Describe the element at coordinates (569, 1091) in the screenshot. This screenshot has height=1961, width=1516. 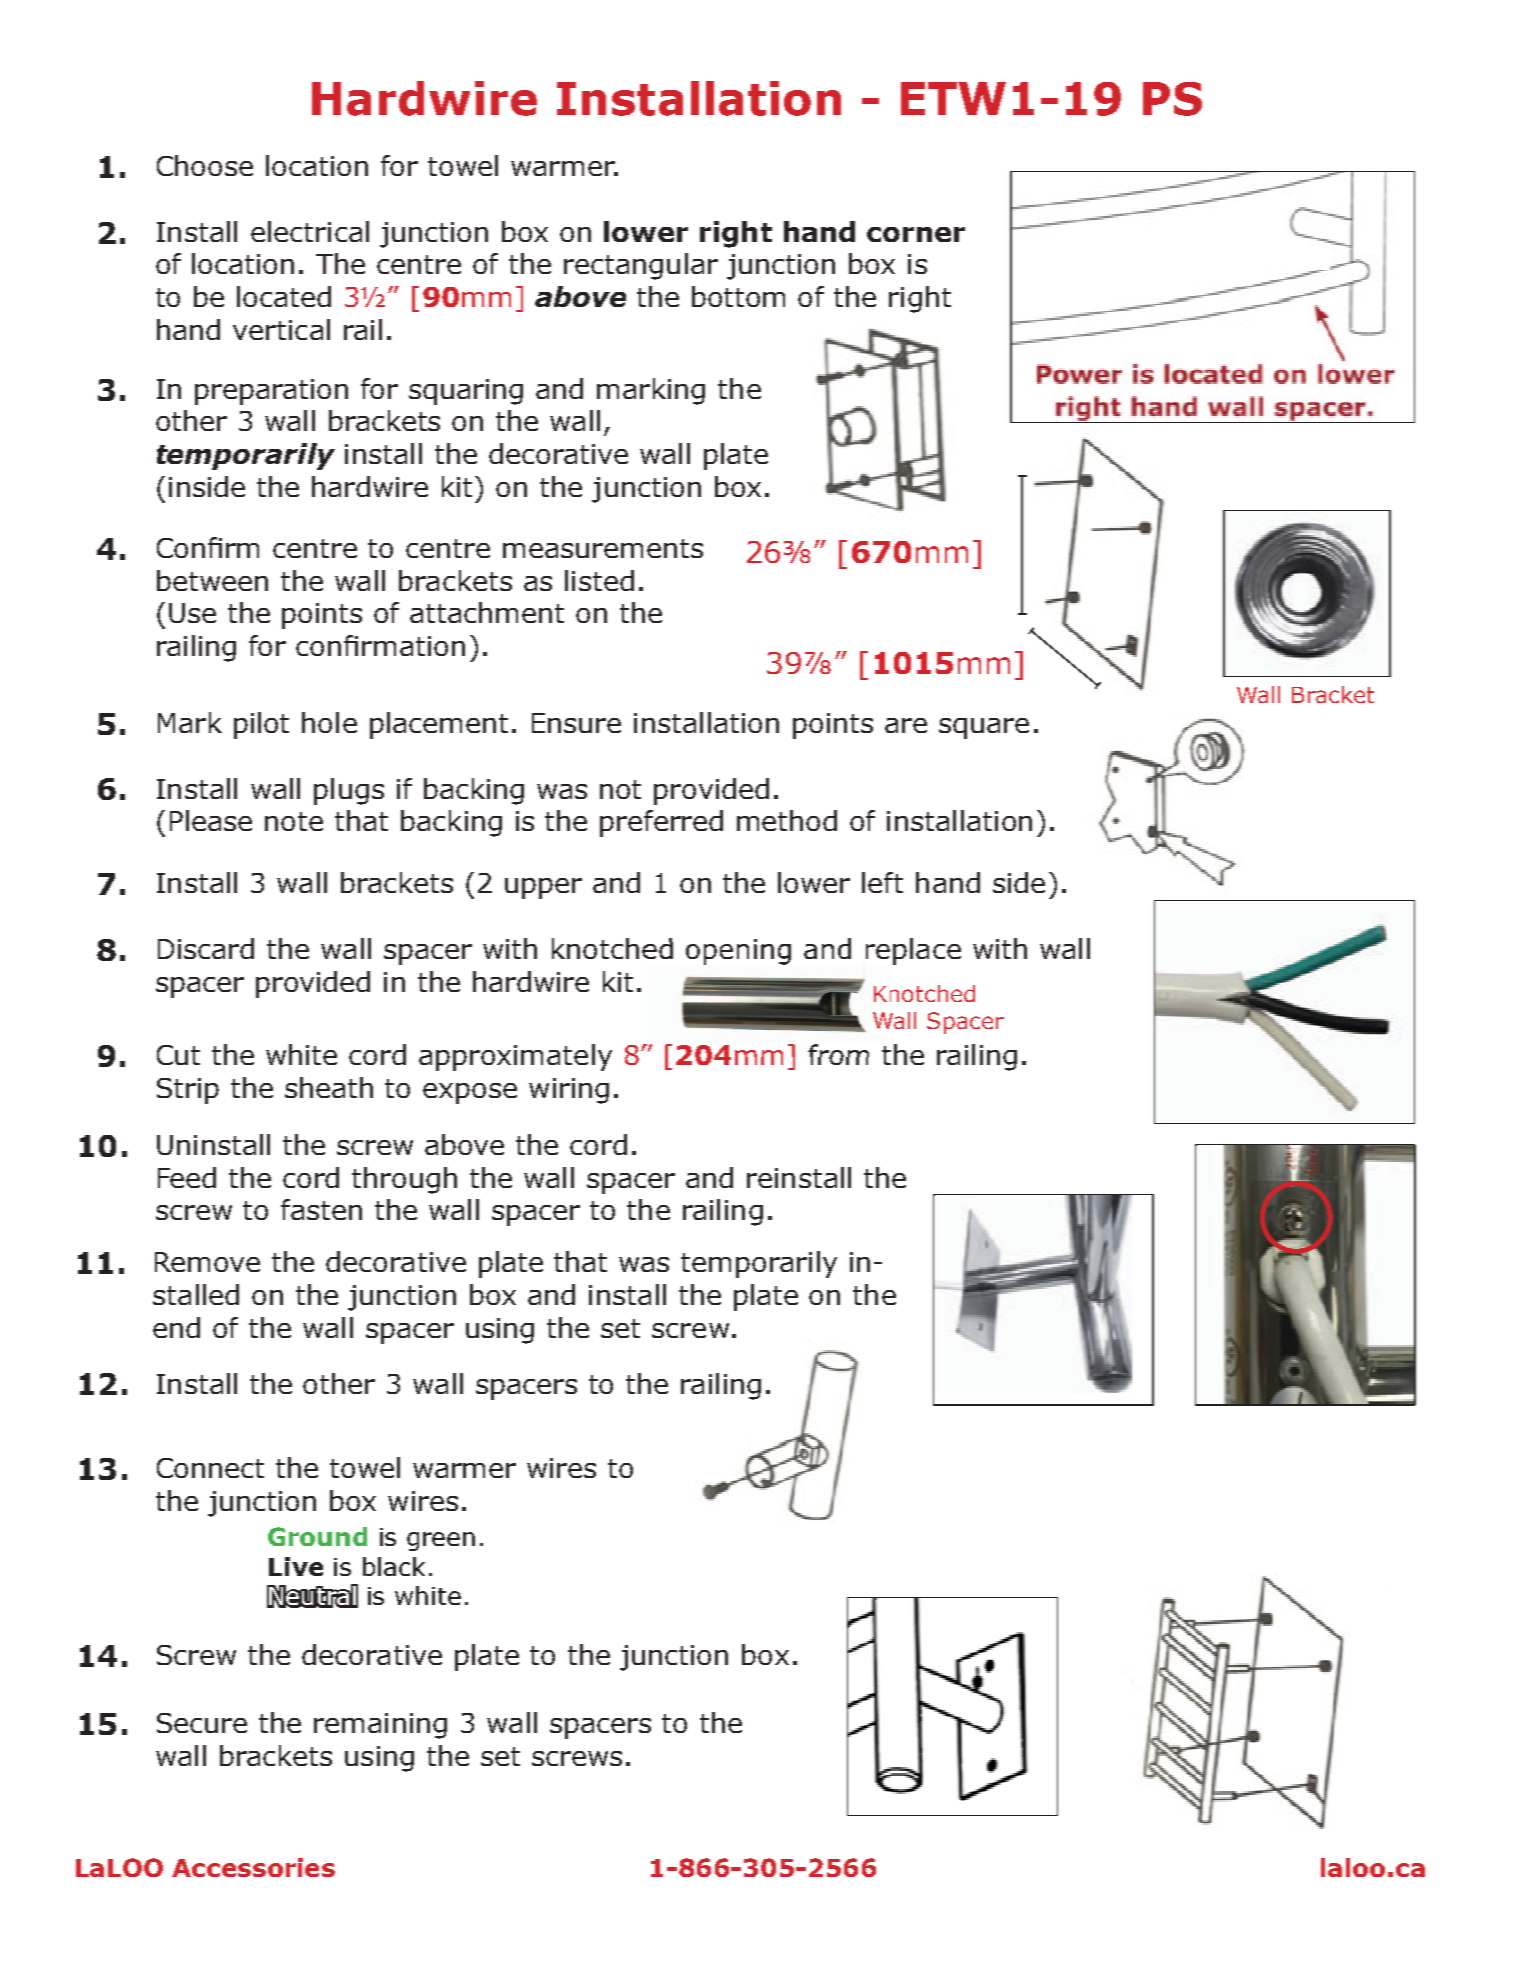
I see `wiring` at that location.
